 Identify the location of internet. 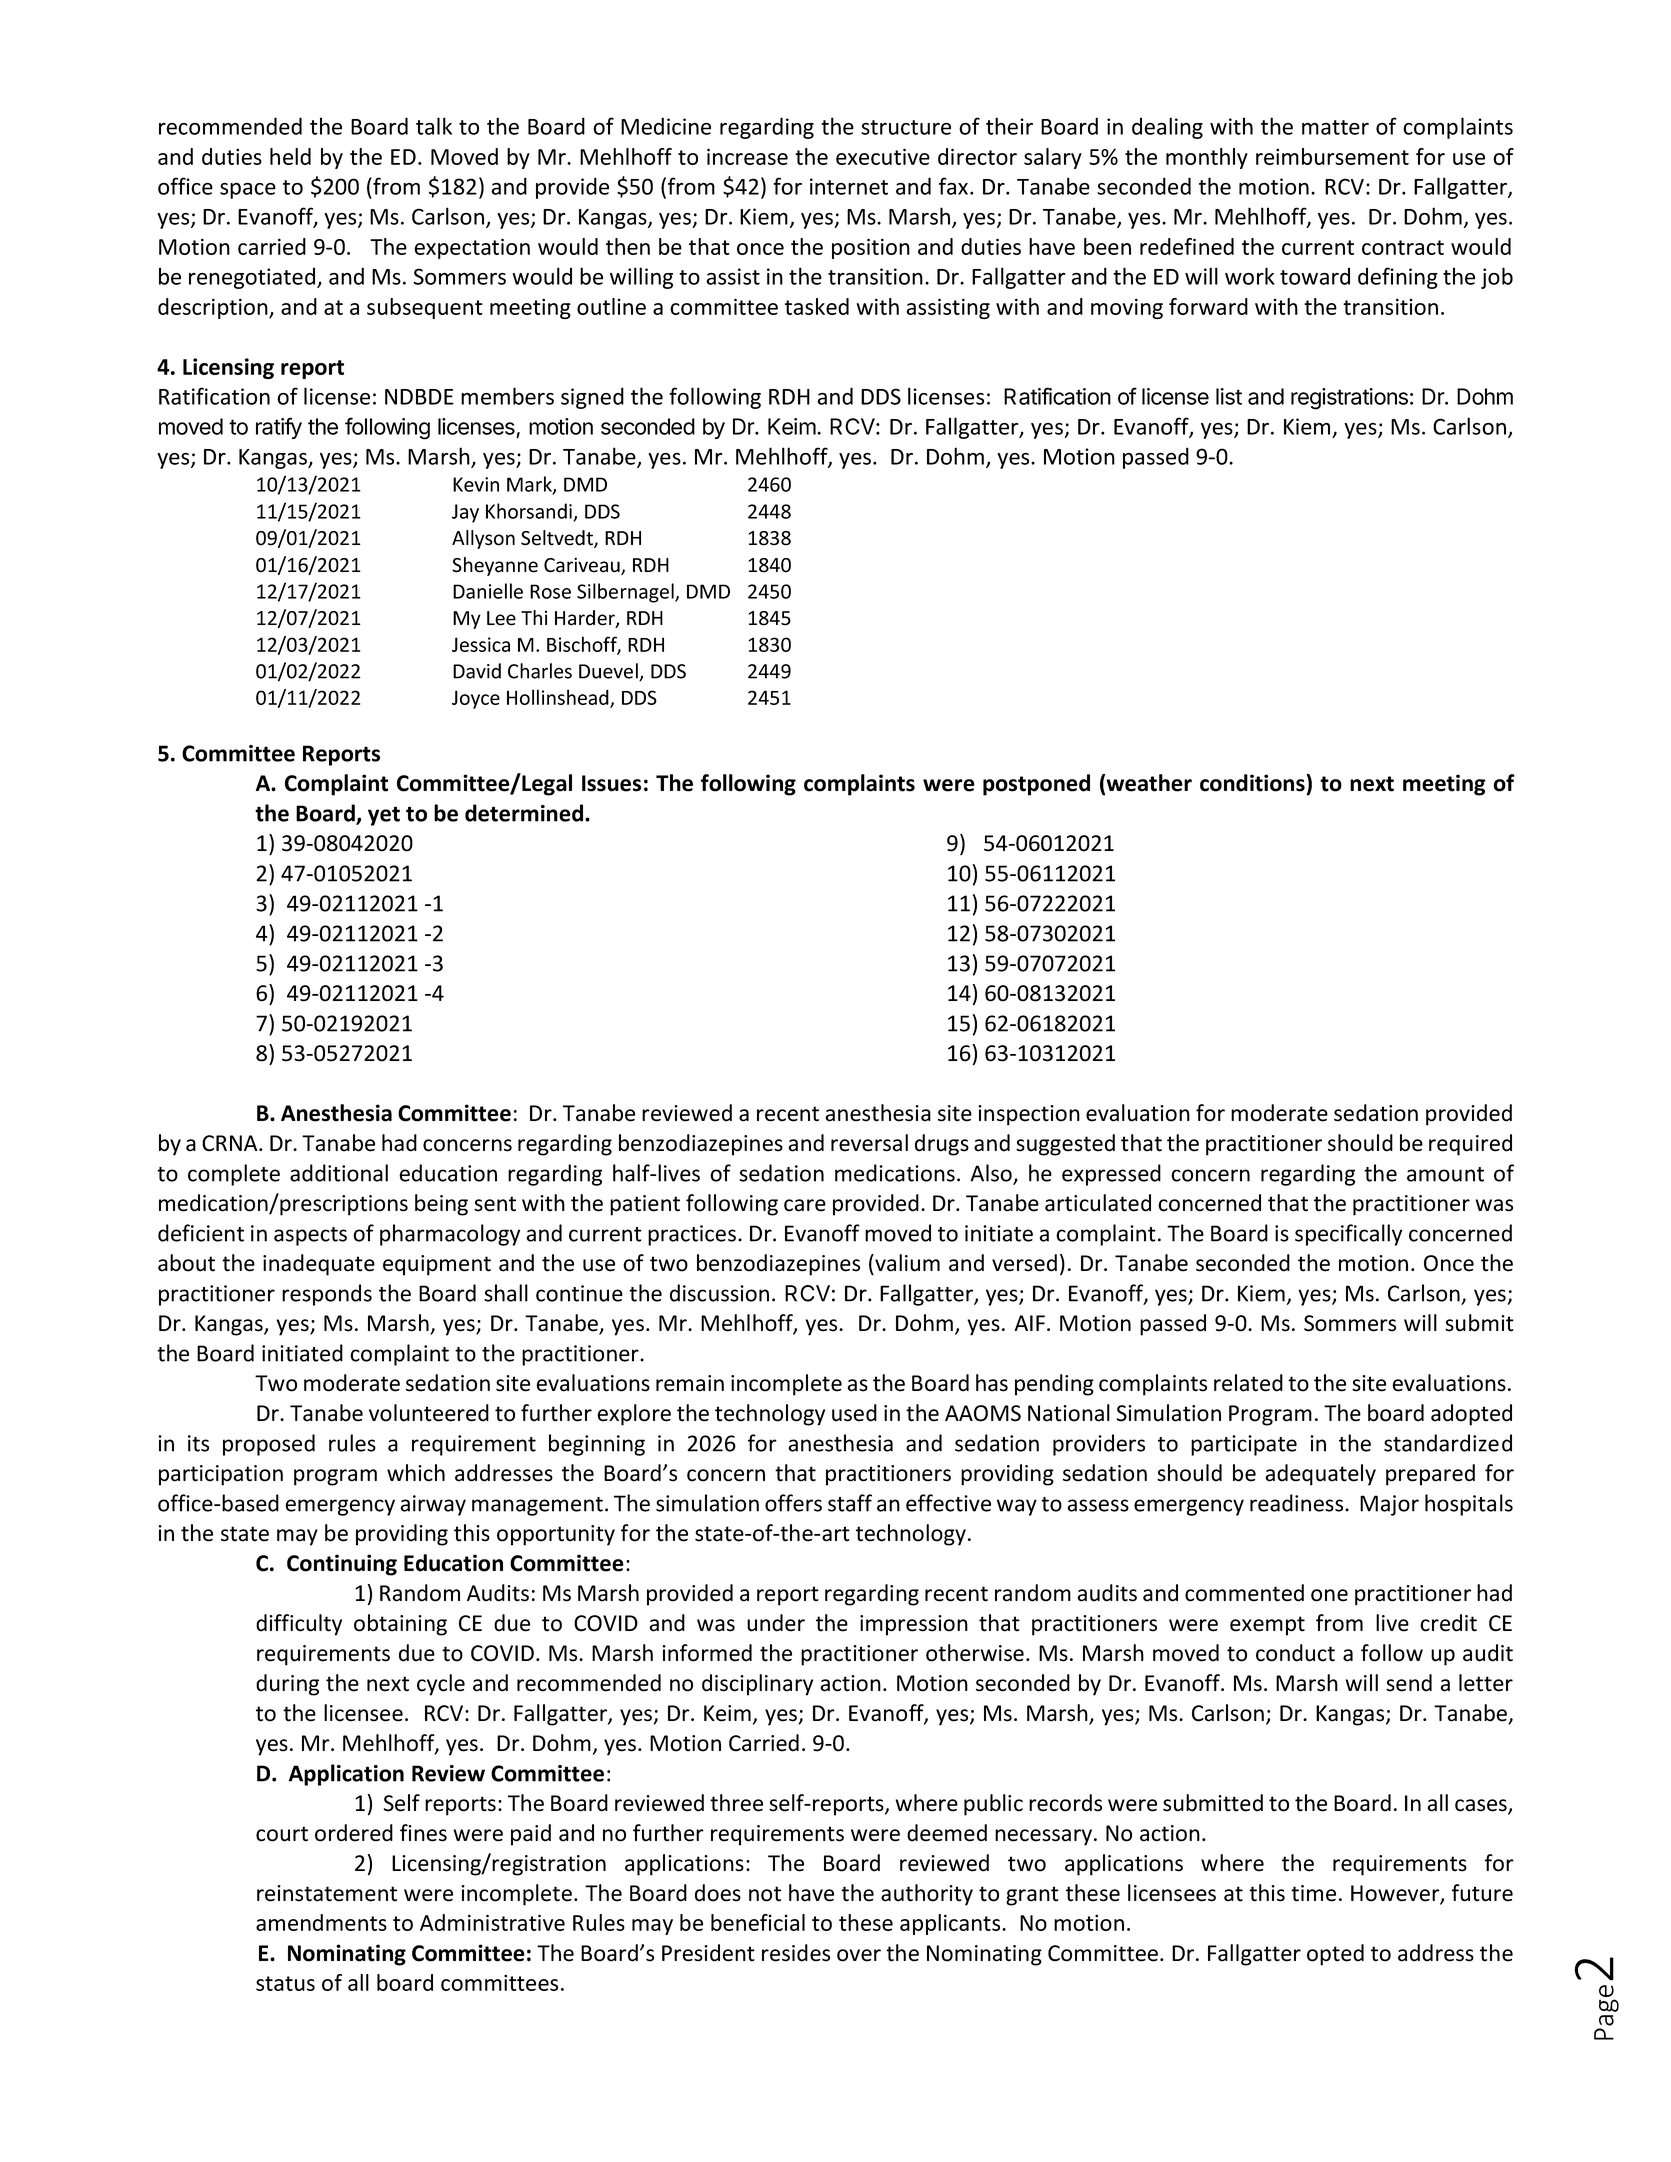
(849, 186).
